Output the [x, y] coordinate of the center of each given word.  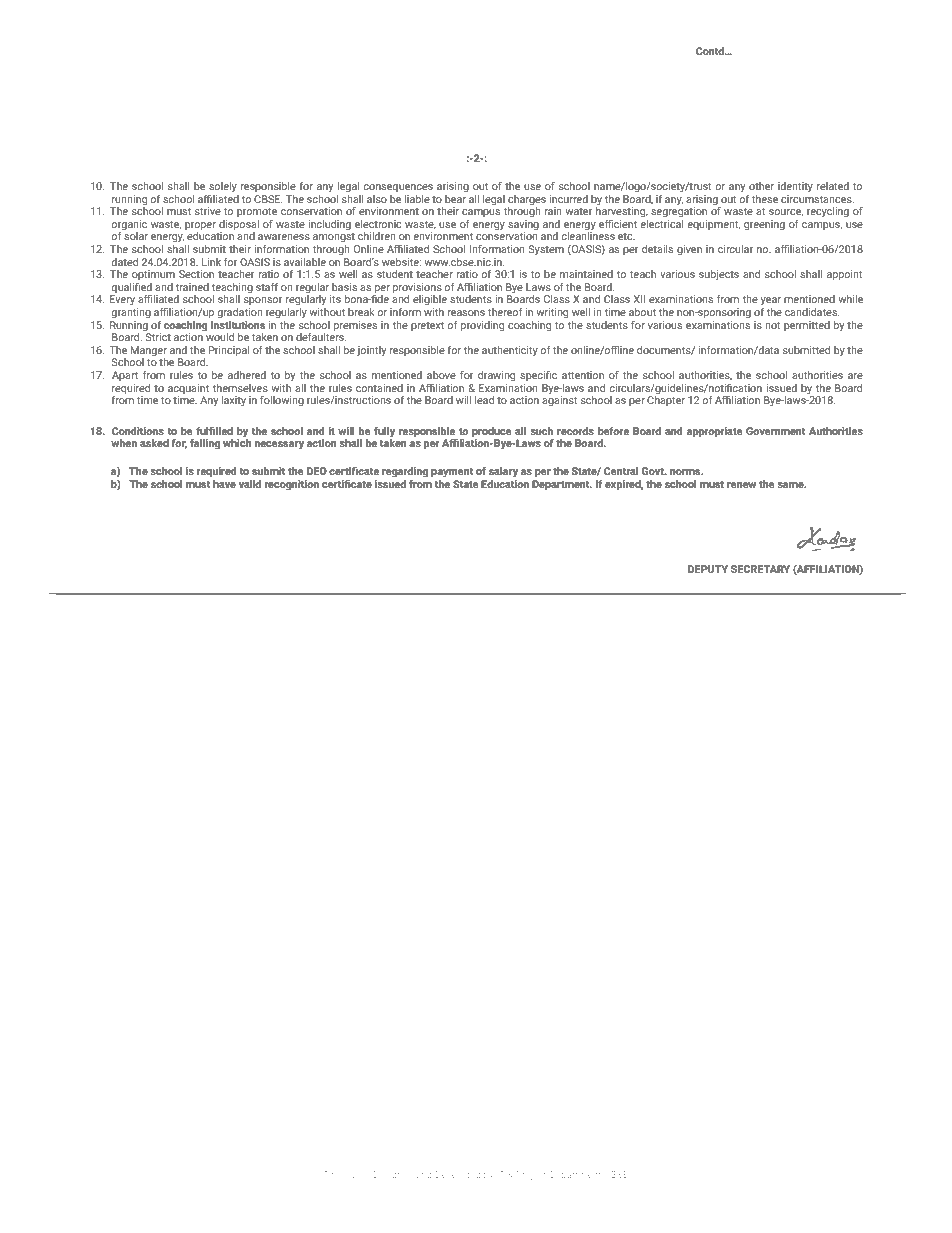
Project [531, 1175]
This [332, 1174]
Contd [711, 51]
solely [223, 187]
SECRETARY [760, 569]
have [224, 484]
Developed [458, 1175]
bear [455, 199]
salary [503, 472]
